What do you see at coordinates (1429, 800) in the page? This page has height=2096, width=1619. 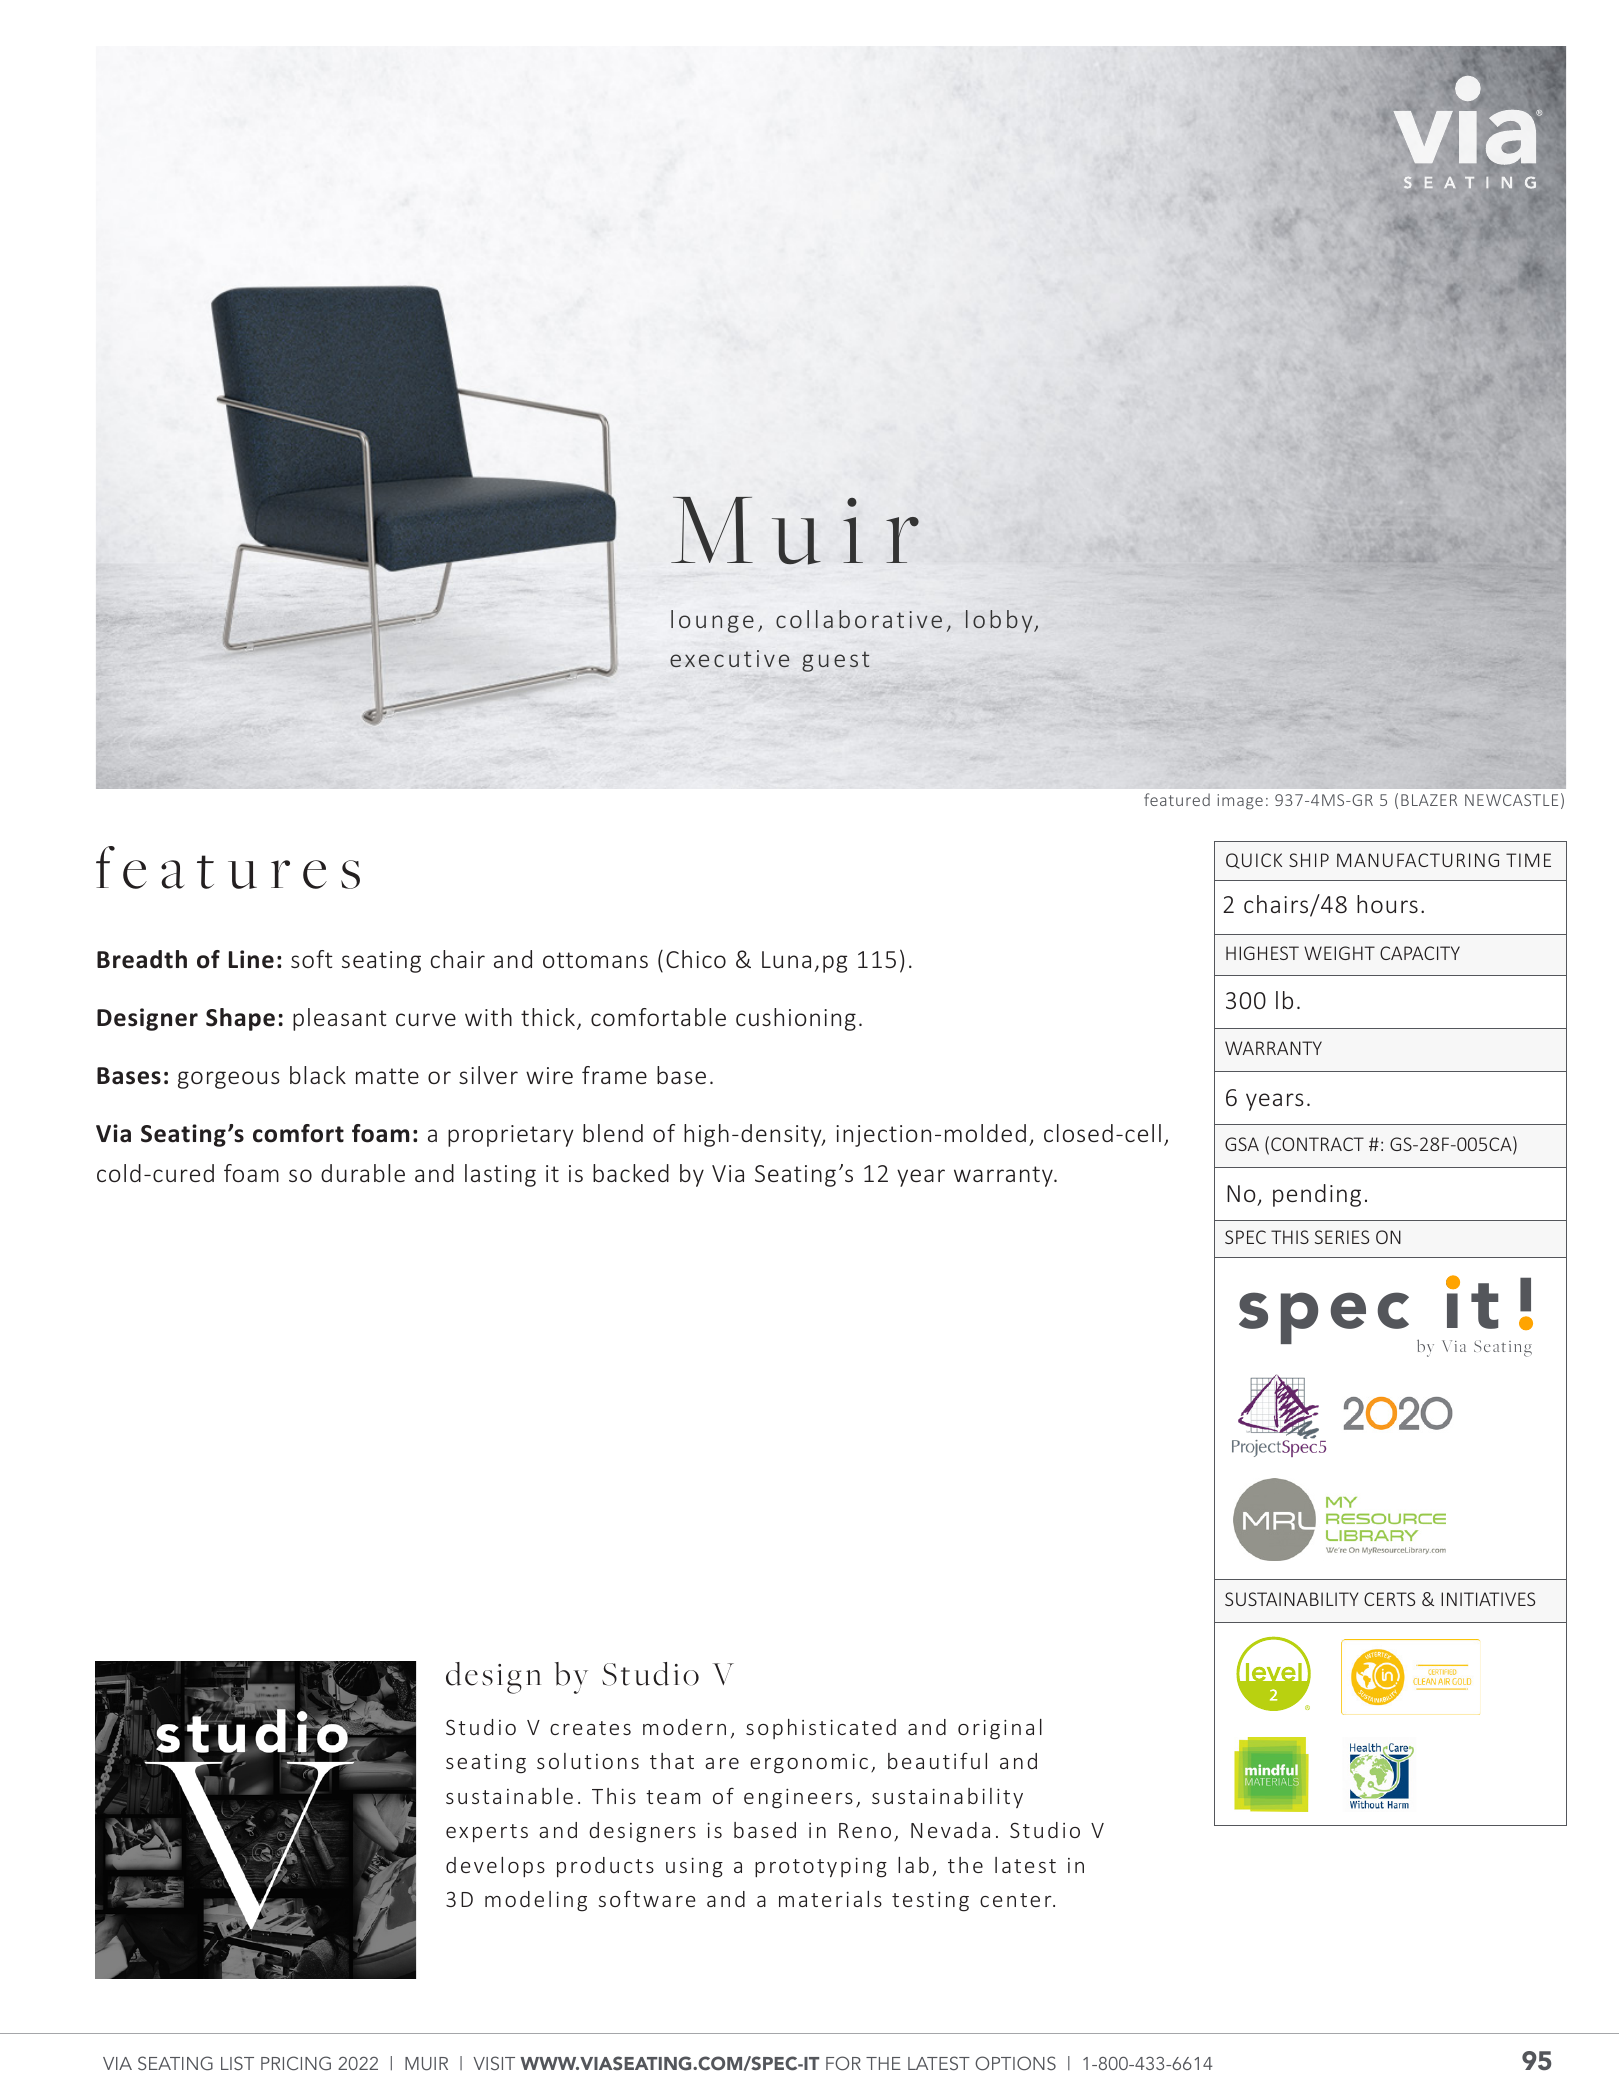 I see `BLAZER` at bounding box center [1429, 800].
